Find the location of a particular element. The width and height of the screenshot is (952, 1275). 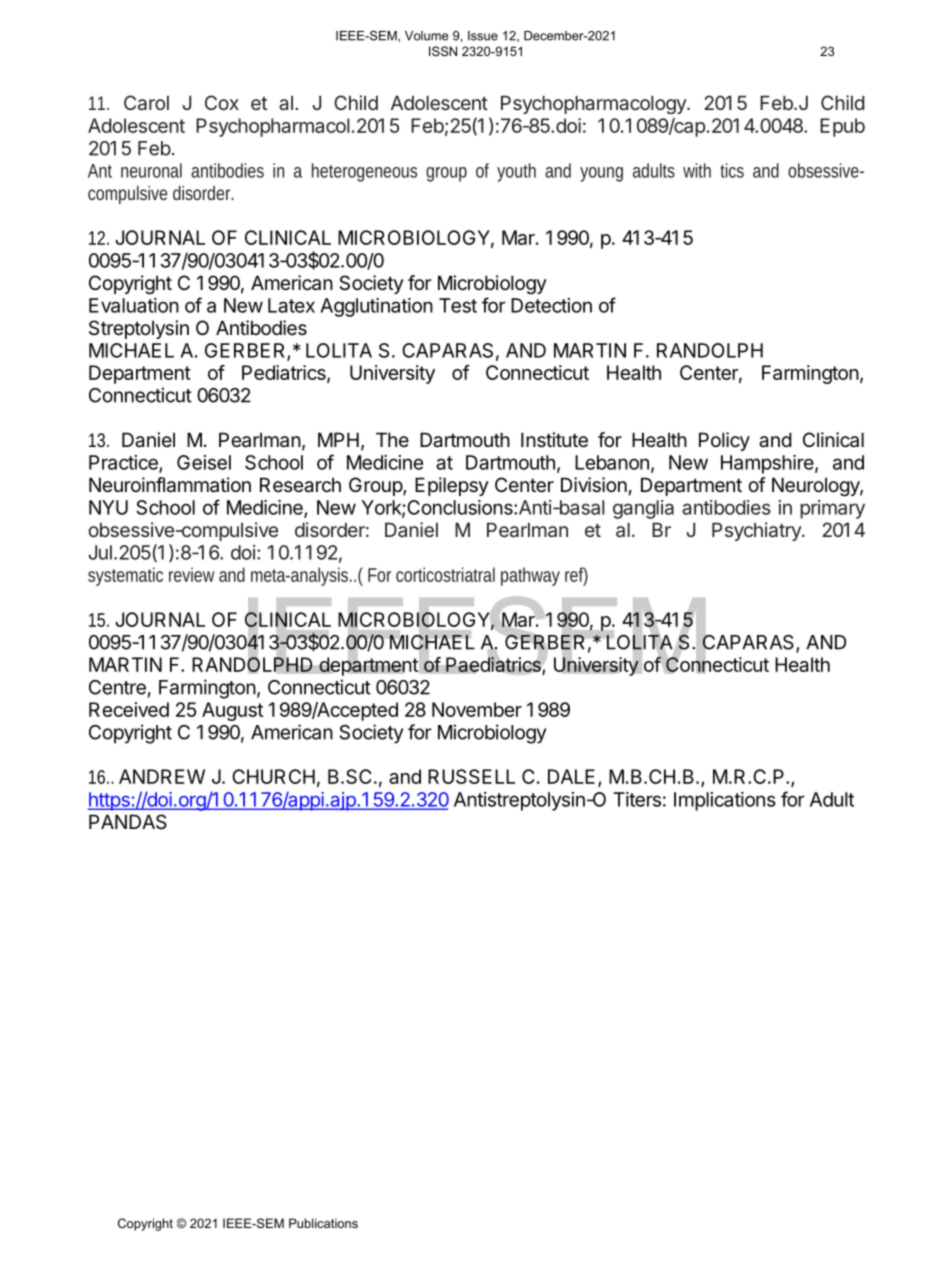

pathway is located at coordinates (530, 576).
